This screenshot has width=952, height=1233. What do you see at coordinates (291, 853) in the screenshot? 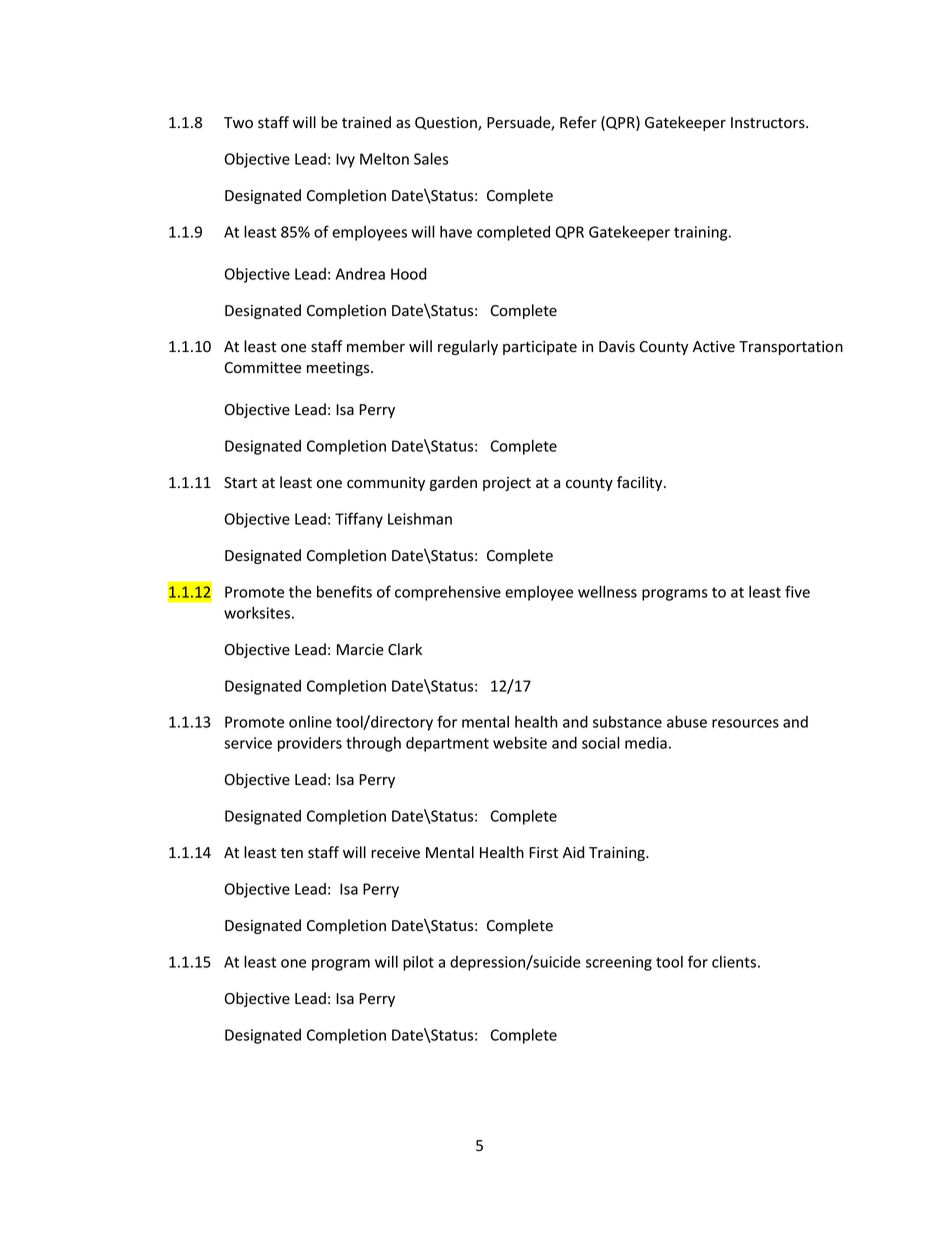
I see `ten` at bounding box center [291, 853].
